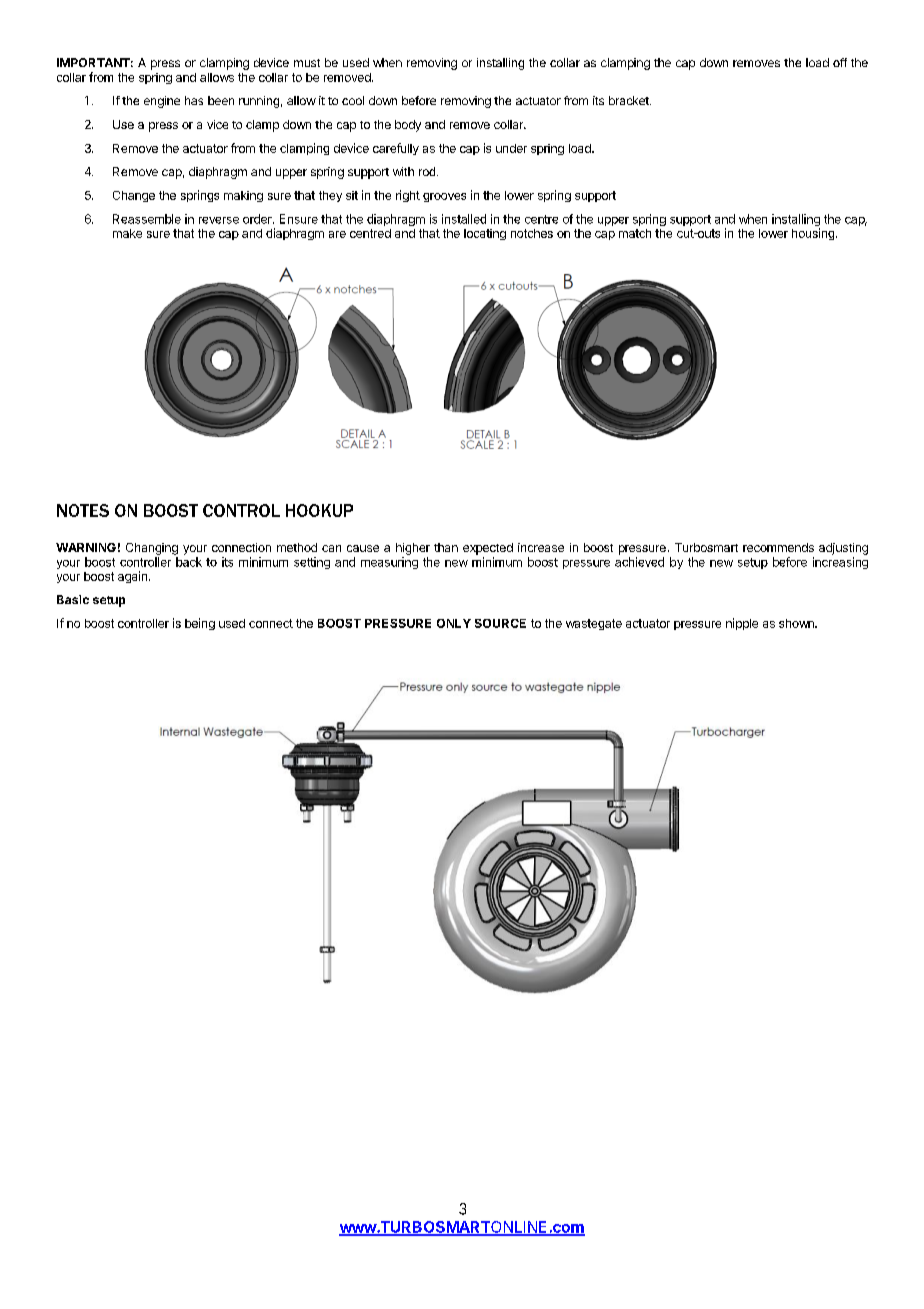  Describe the element at coordinates (840, 62) in the document. I see `off` at that location.
